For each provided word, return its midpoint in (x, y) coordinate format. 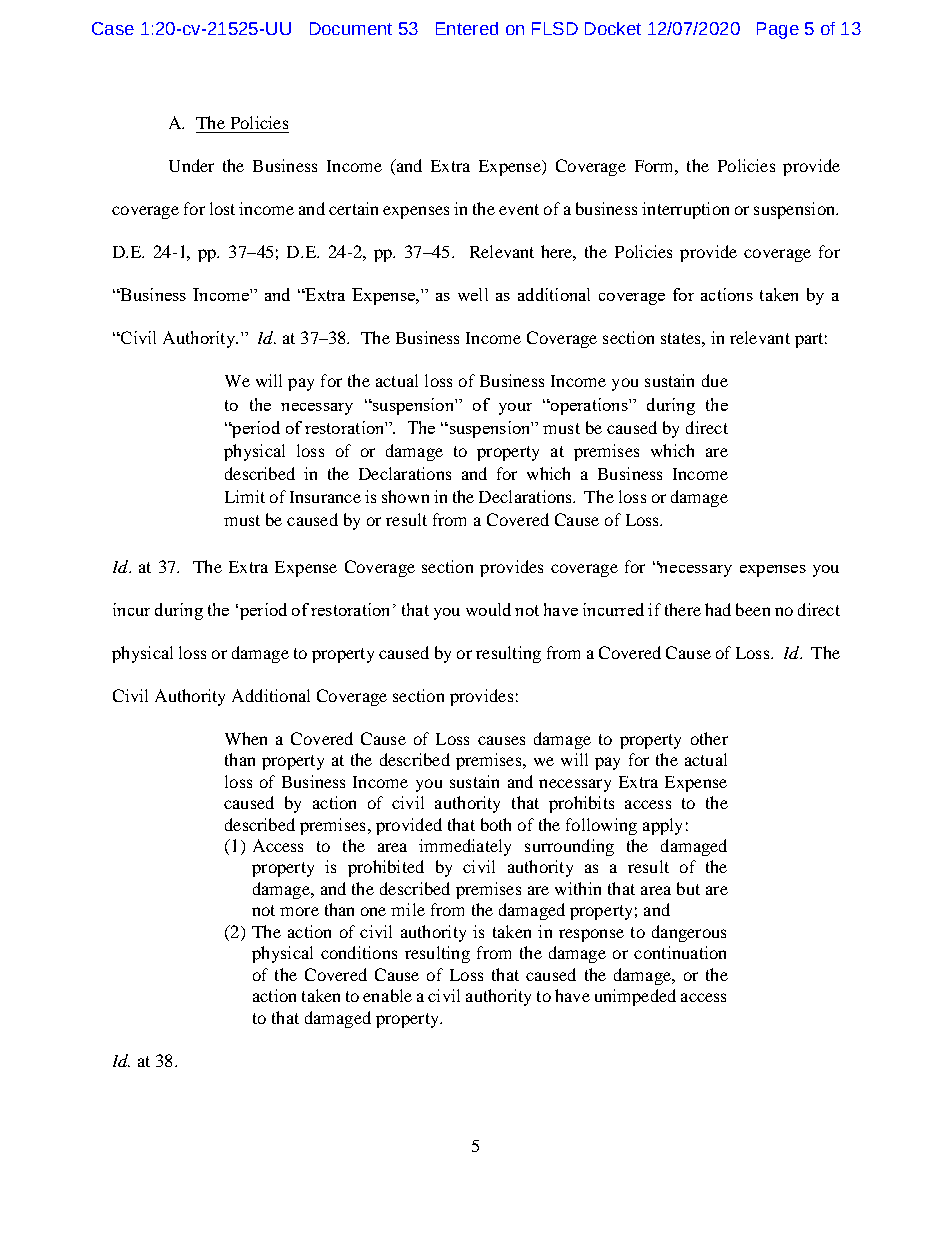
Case (113, 28)
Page (778, 30)
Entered (467, 28)
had (718, 609)
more (299, 911)
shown (405, 496)
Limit (245, 496)
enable (387, 995)
